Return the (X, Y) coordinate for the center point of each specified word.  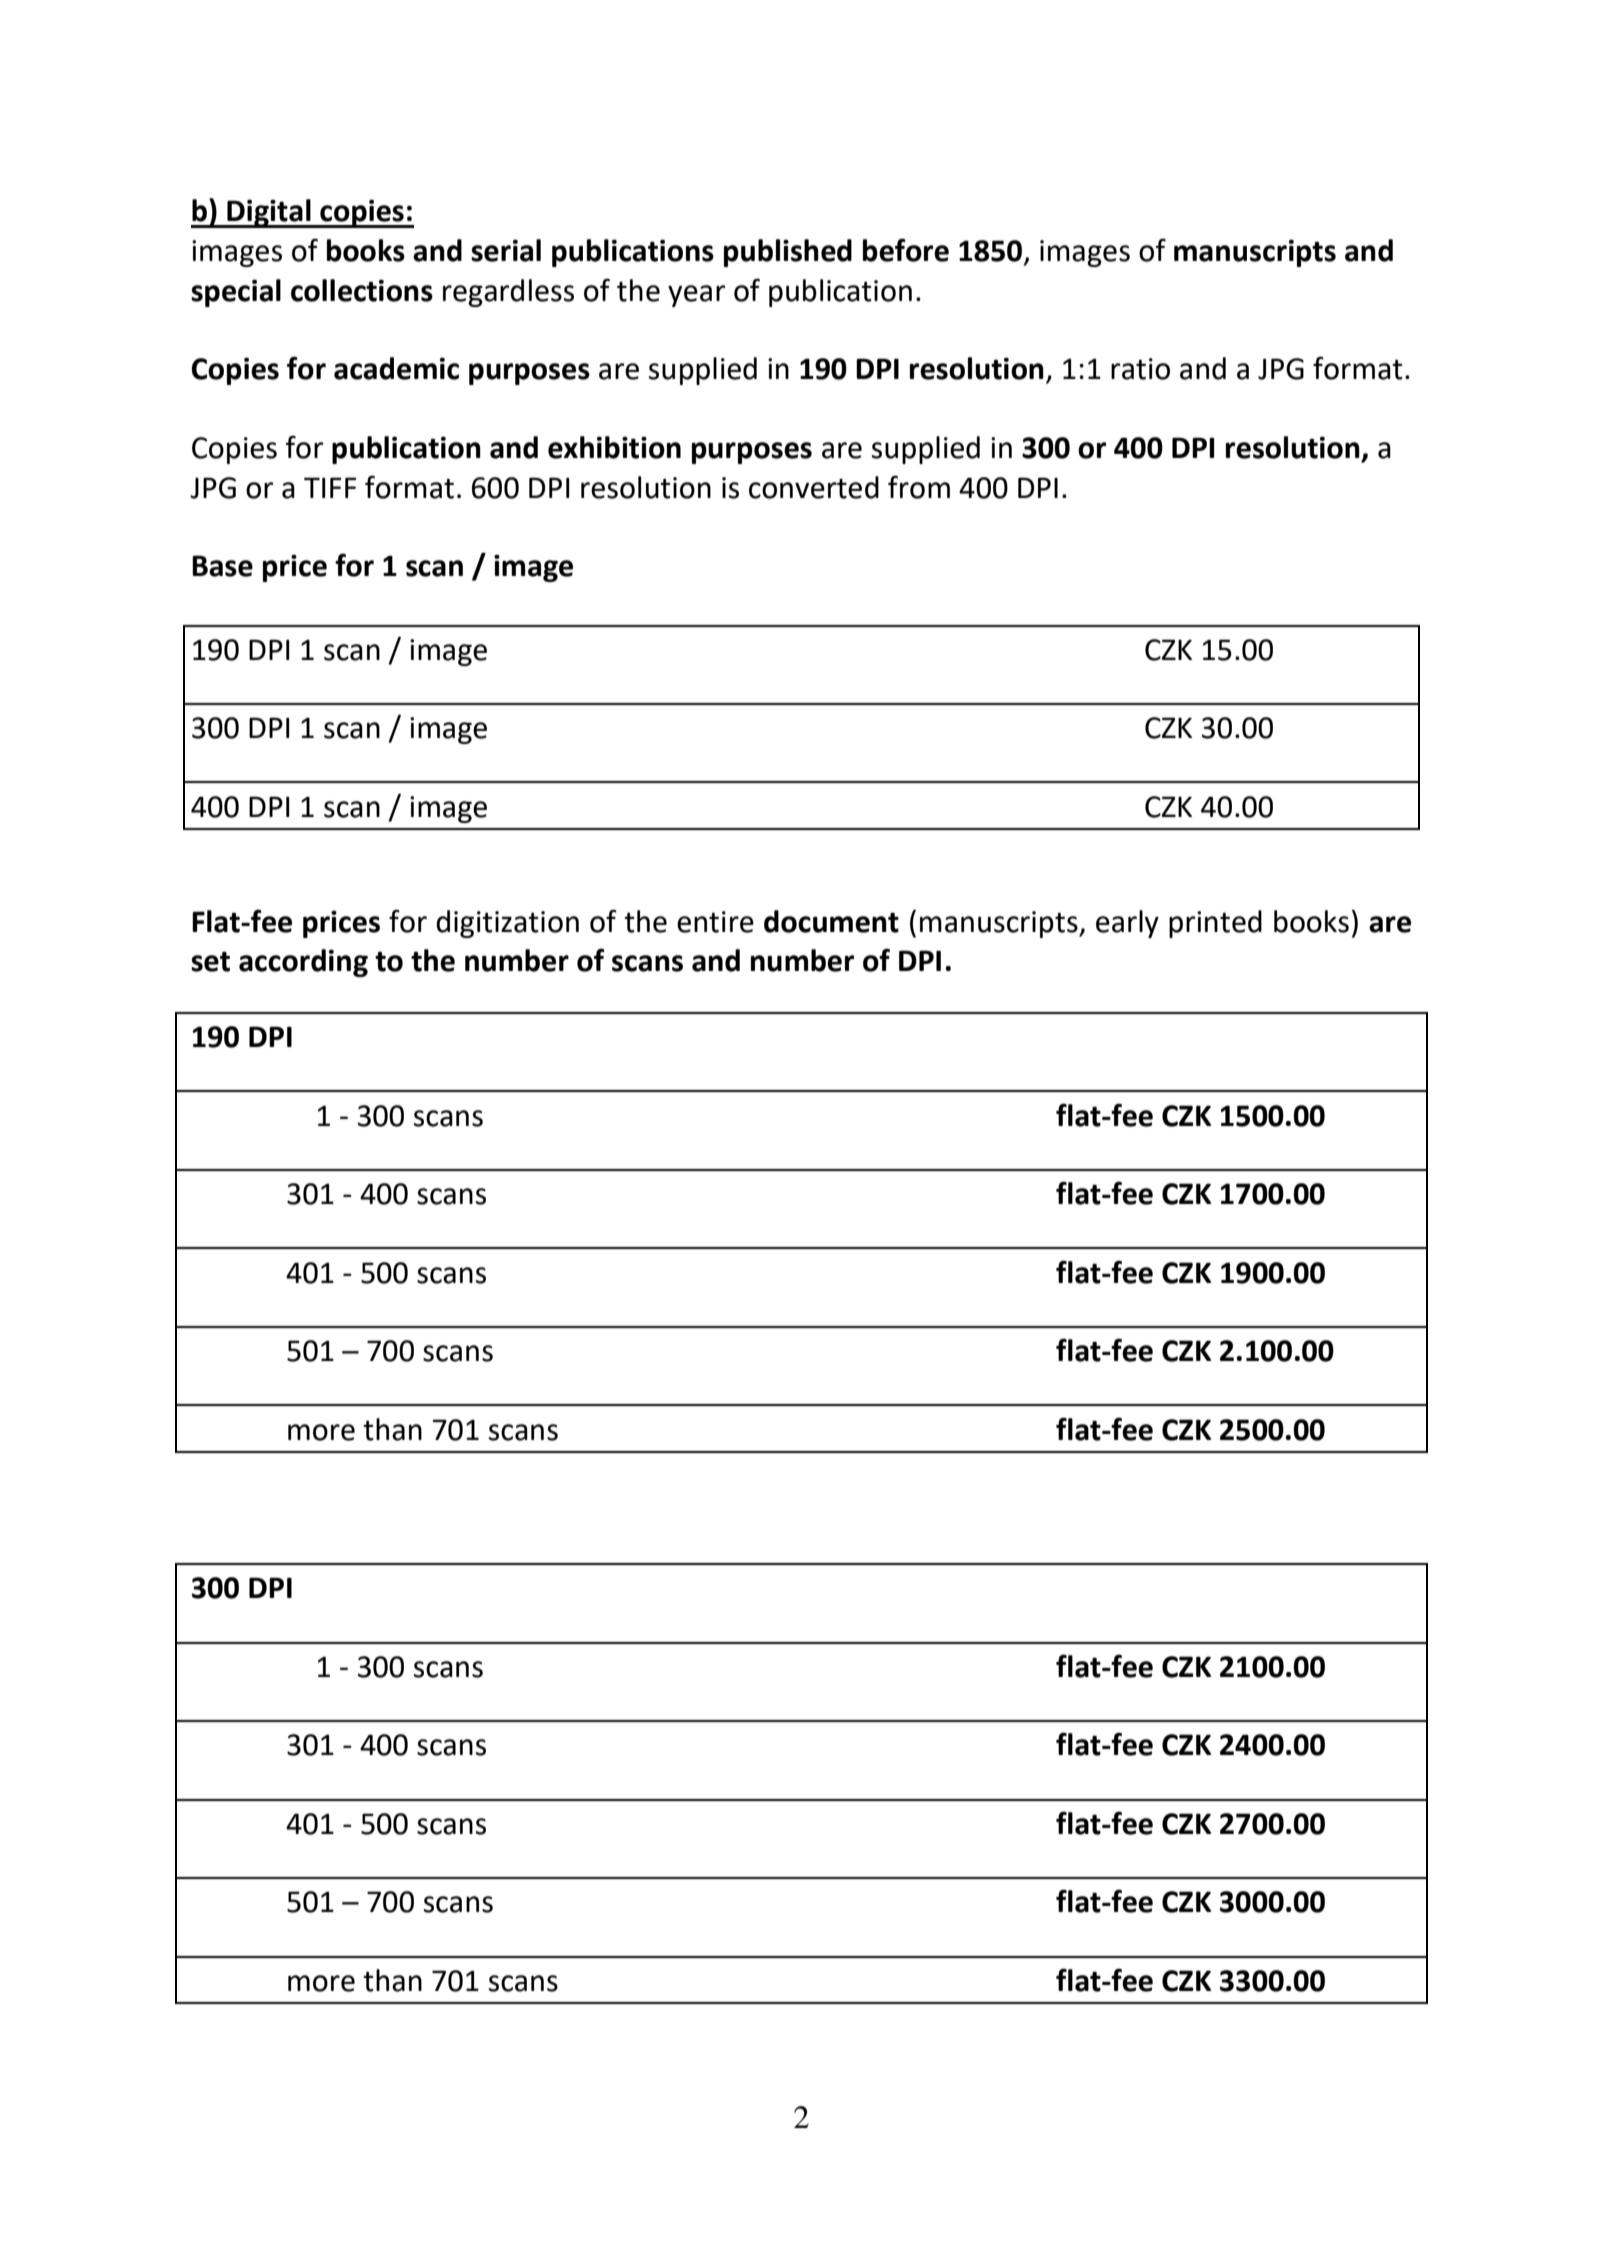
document (831, 921)
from (919, 487)
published (788, 253)
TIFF (330, 487)
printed (1215, 924)
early (1127, 924)
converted (814, 487)
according (303, 963)
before (906, 250)
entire (715, 922)
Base (222, 566)
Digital (269, 213)
